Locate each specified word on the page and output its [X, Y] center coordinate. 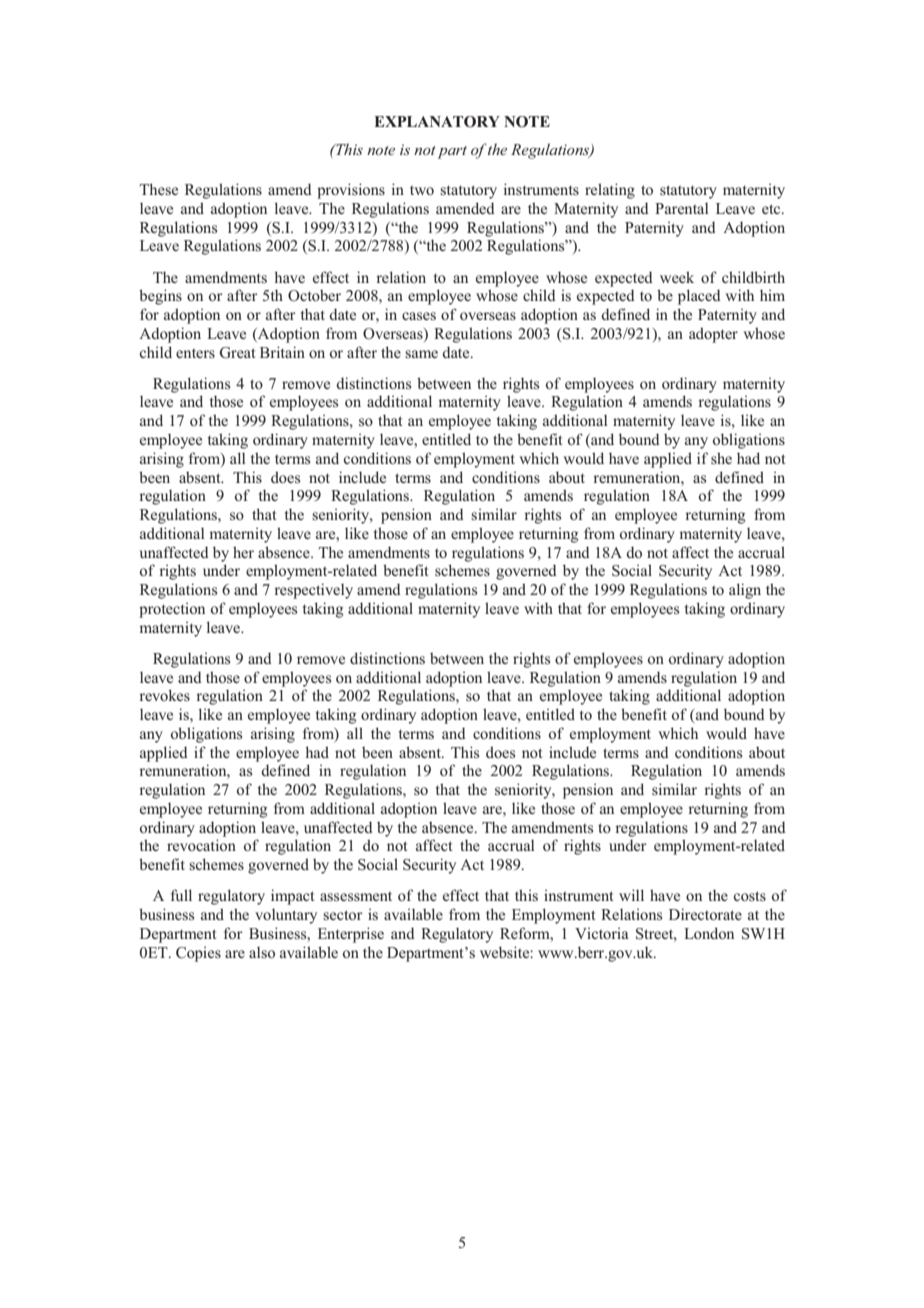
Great [237, 353]
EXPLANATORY [437, 122]
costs [750, 896]
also [262, 952]
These [158, 189]
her [243, 552]
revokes [164, 695]
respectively [313, 591]
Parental [682, 208]
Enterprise [351, 935]
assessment [356, 896]
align [745, 591]
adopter [713, 335]
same [421, 354]
